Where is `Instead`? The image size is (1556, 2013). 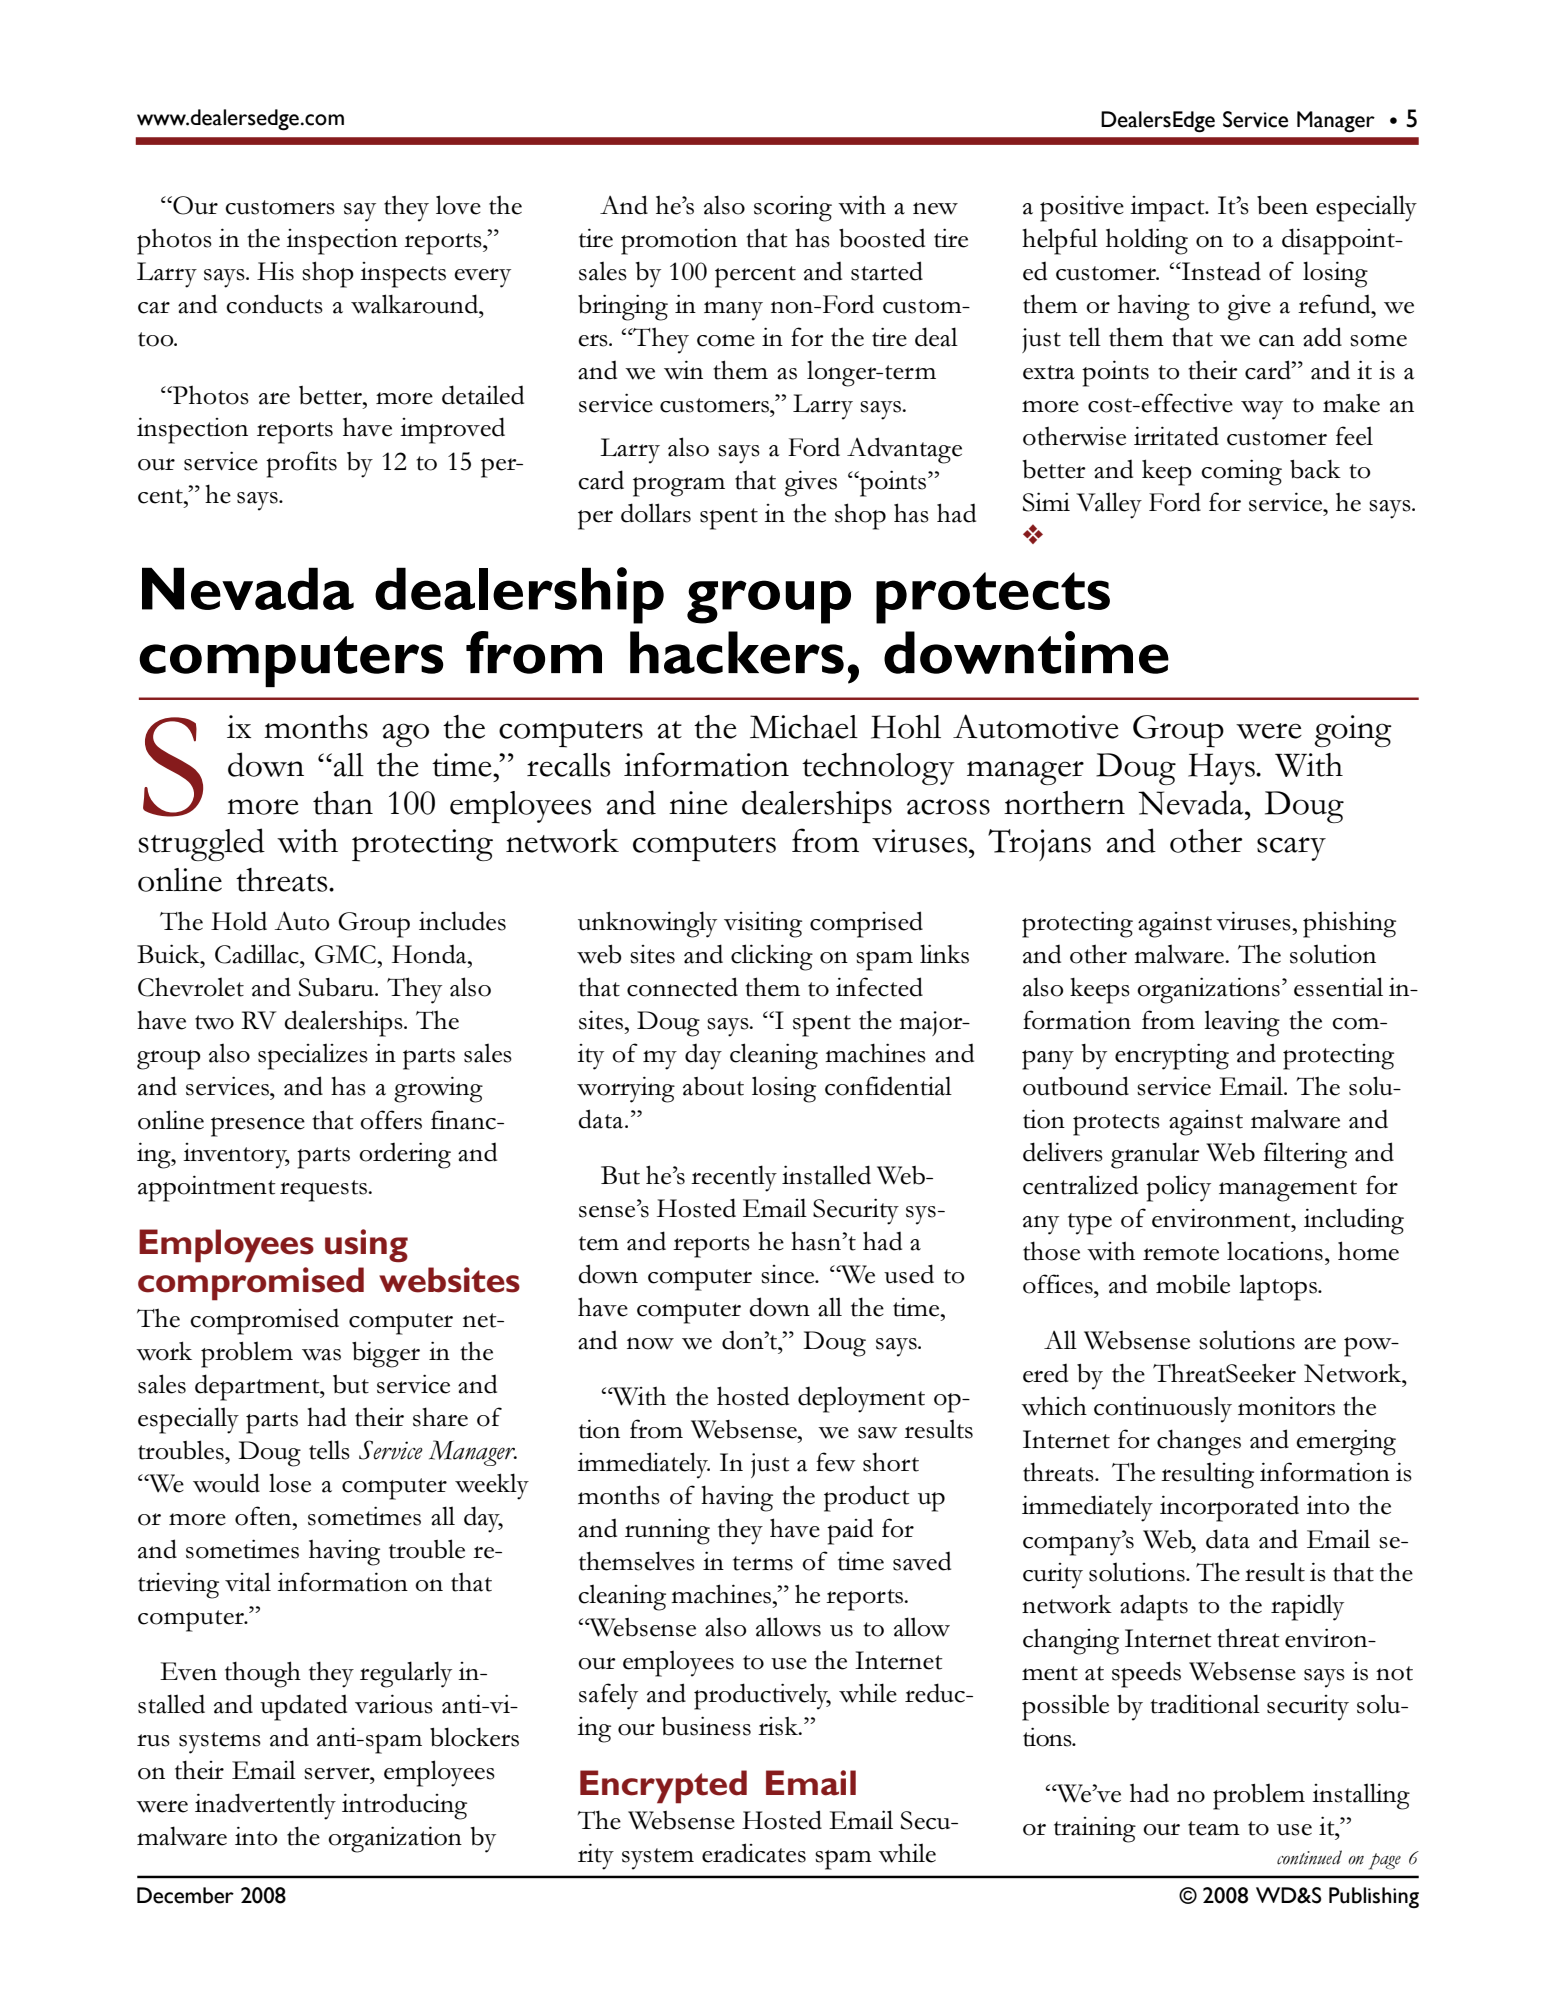
Instead is located at coordinates (1220, 271).
